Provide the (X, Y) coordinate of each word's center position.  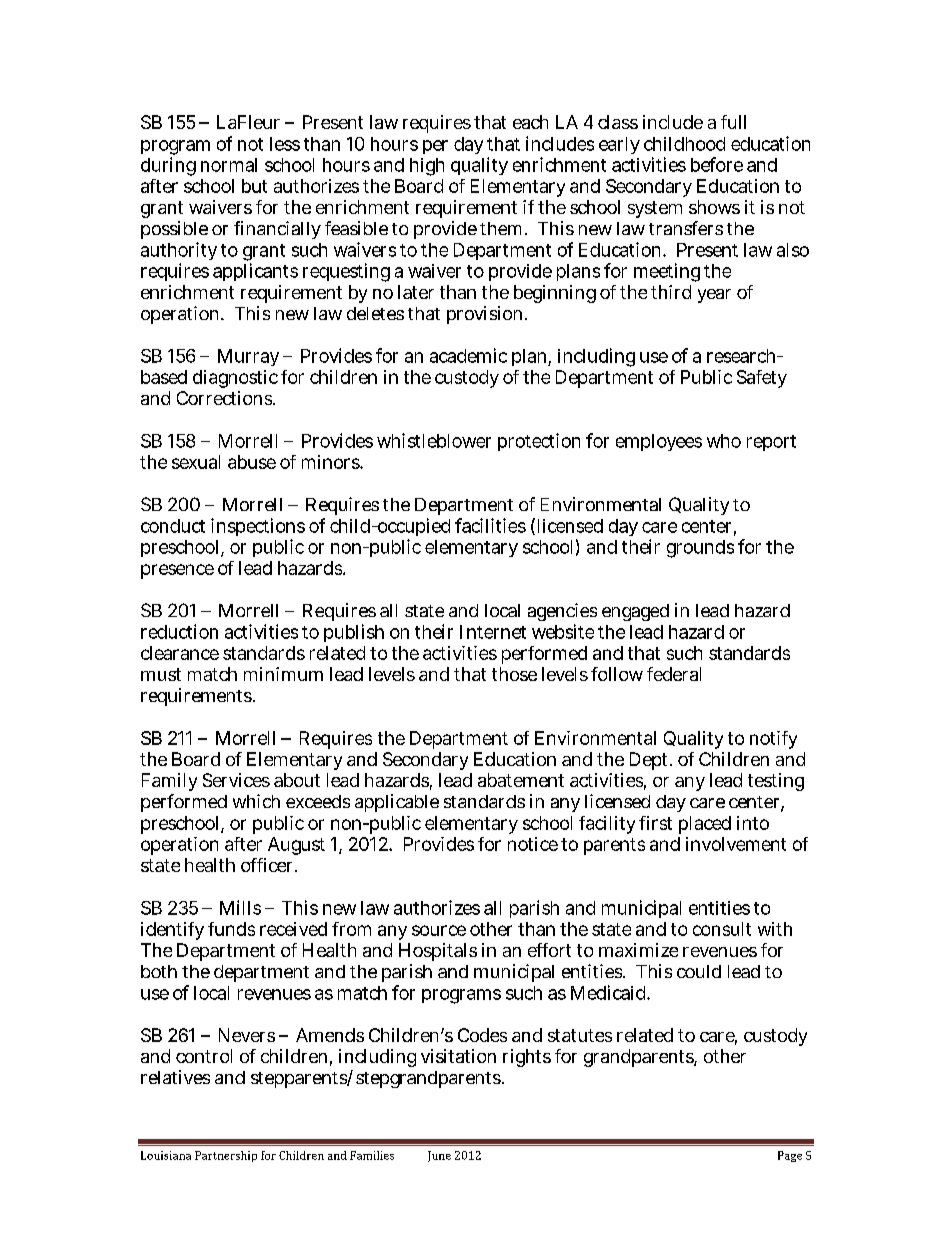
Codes (482, 1035)
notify (773, 740)
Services (236, 780)
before (717, 164)
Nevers (247, 1035)
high (427, 167)
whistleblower (434, 440)
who (724, 441)
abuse (252, 462)
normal (229, 165)
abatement (521, 780)
